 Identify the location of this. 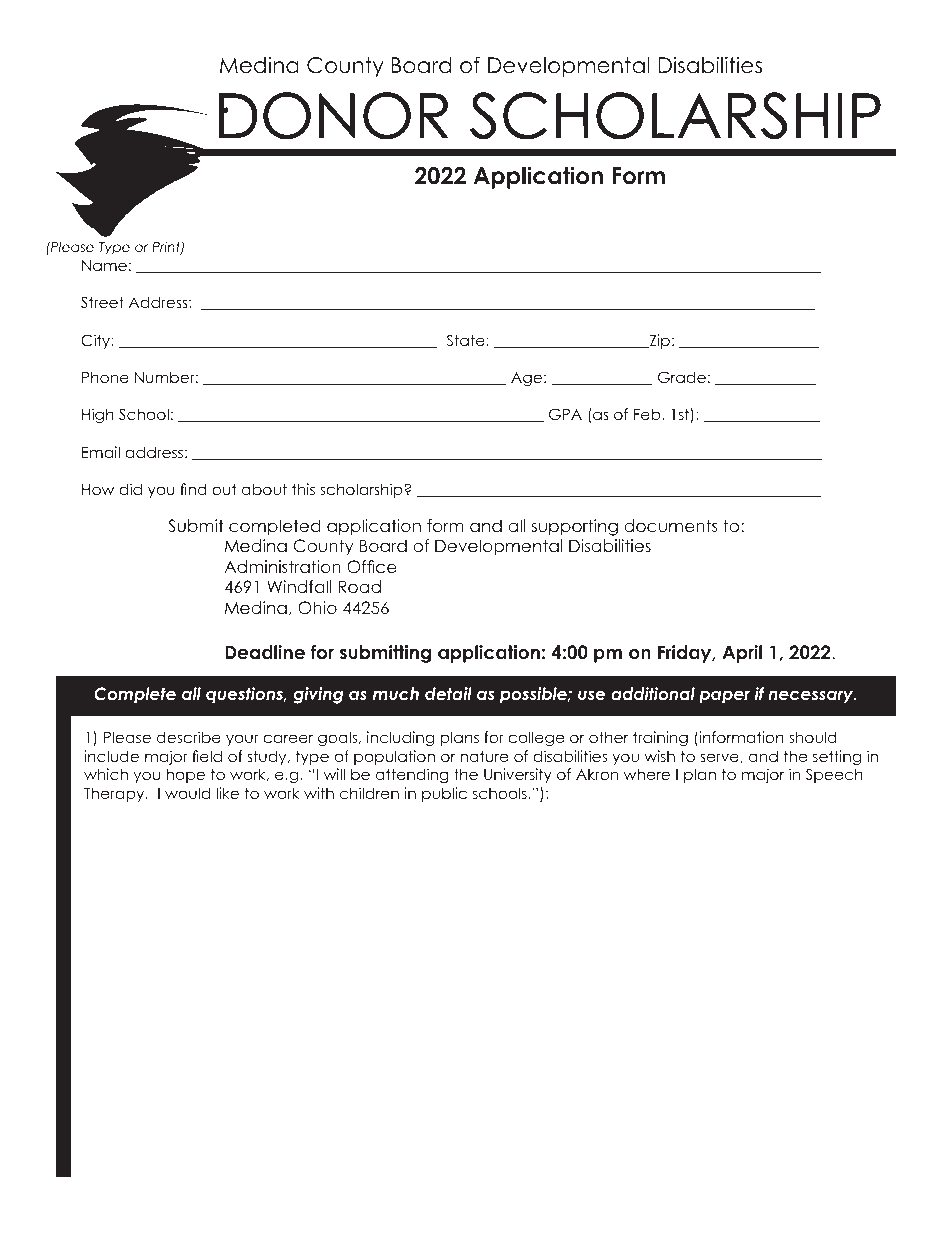
(303, 489).
